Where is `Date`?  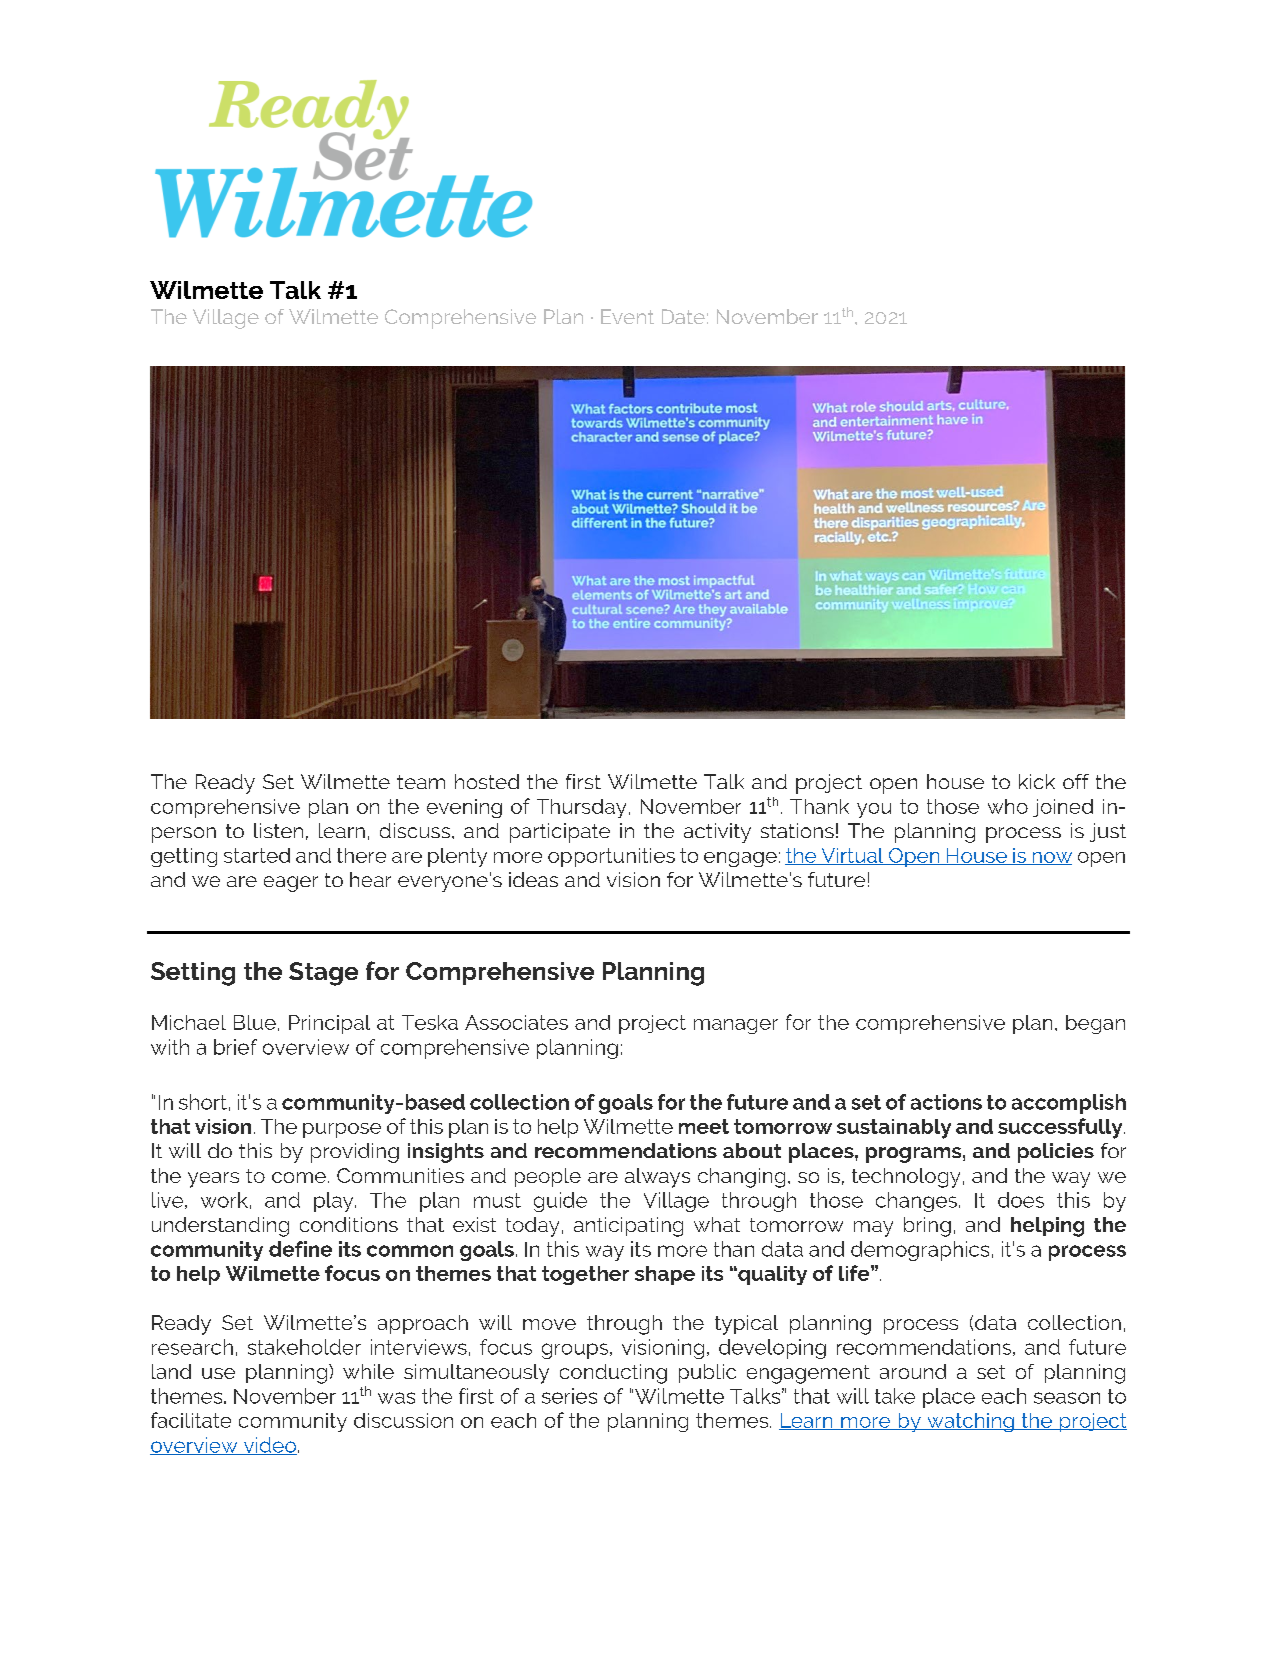
Date is located at coordinates (683, 316).
